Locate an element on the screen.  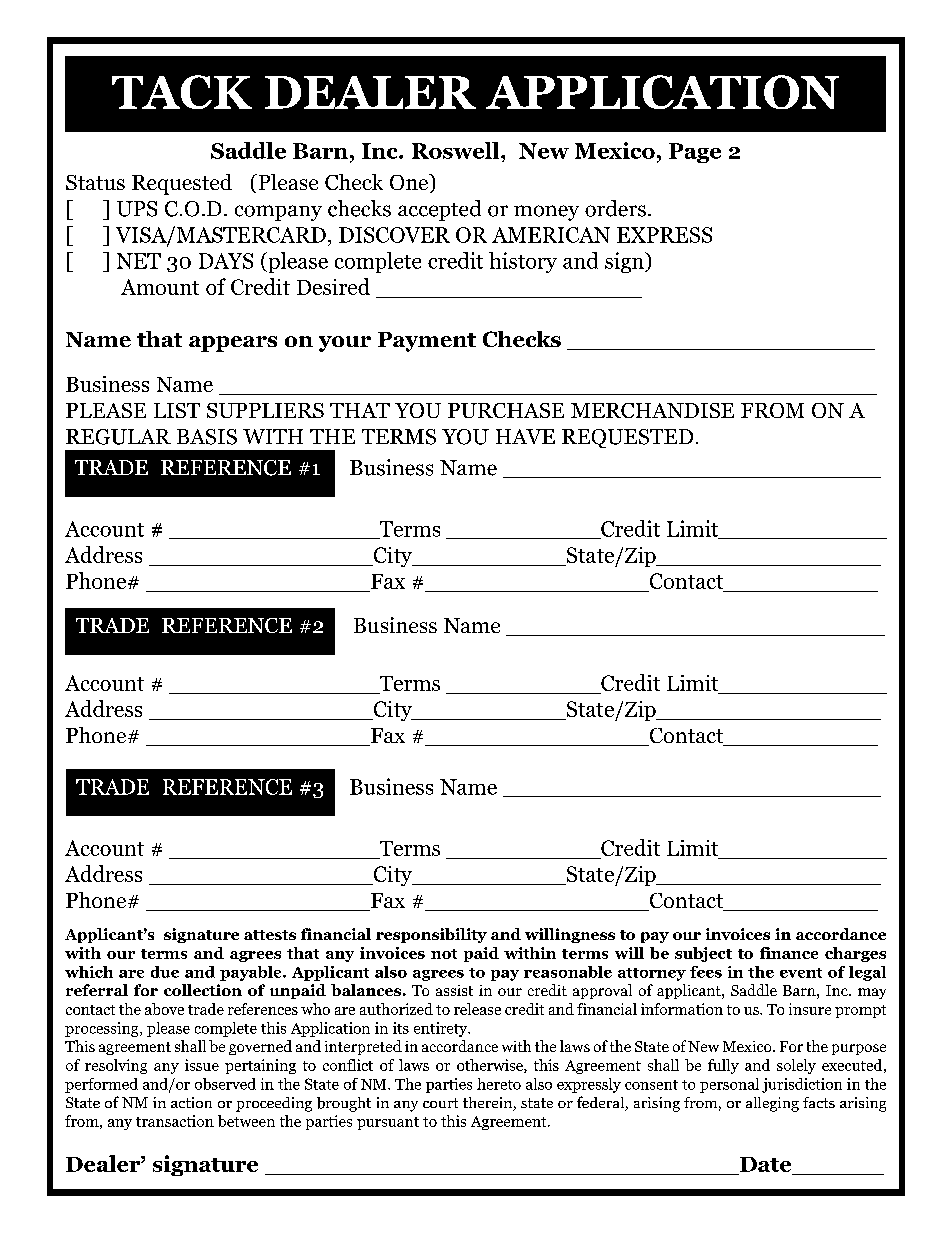
attests is located at coordinates (270, 935).
